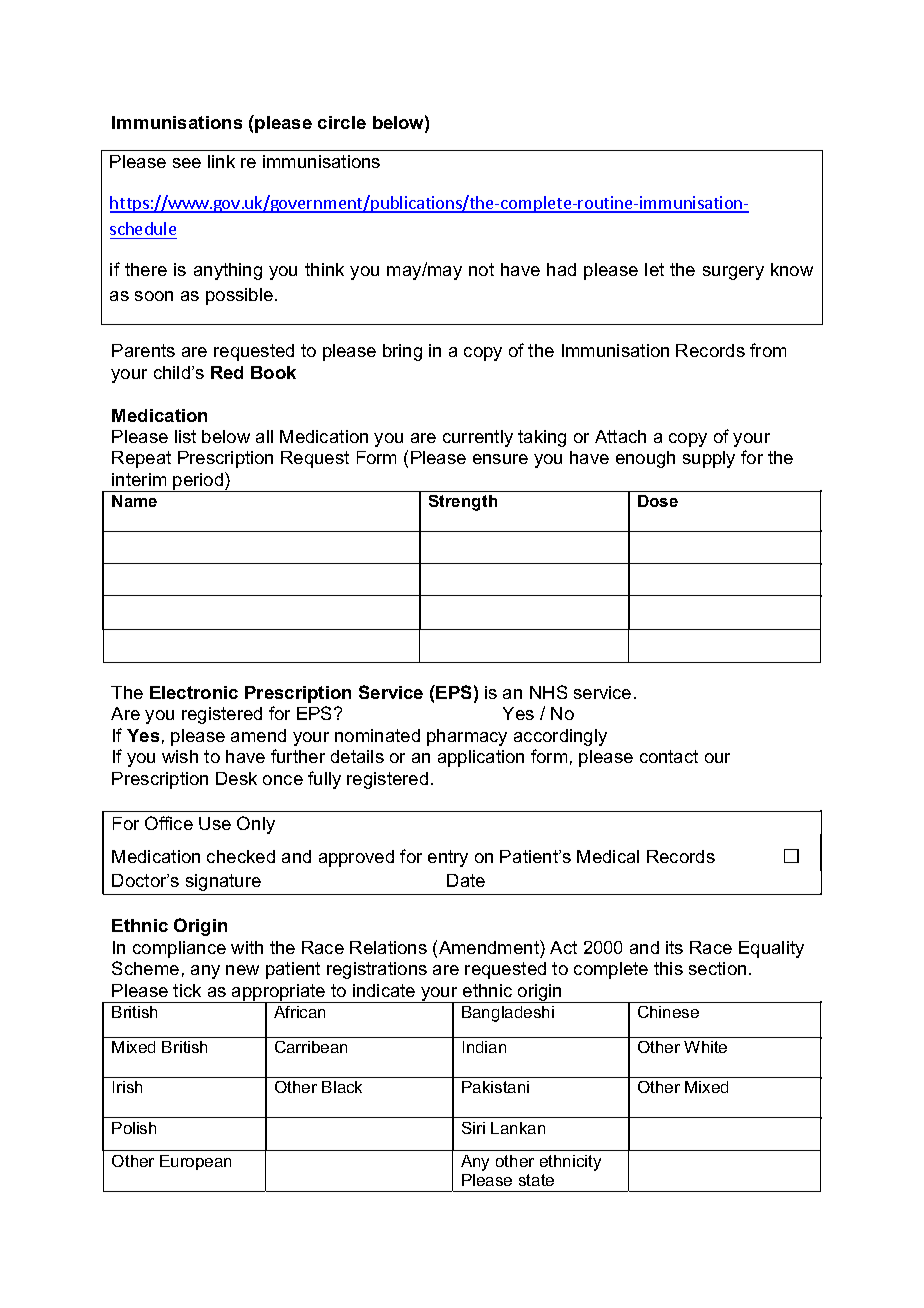 This document has height=1308, width=924. What do you see at coordinates (179, 949) in the document?
I see `compliance` at bounding box center [179, 949].
